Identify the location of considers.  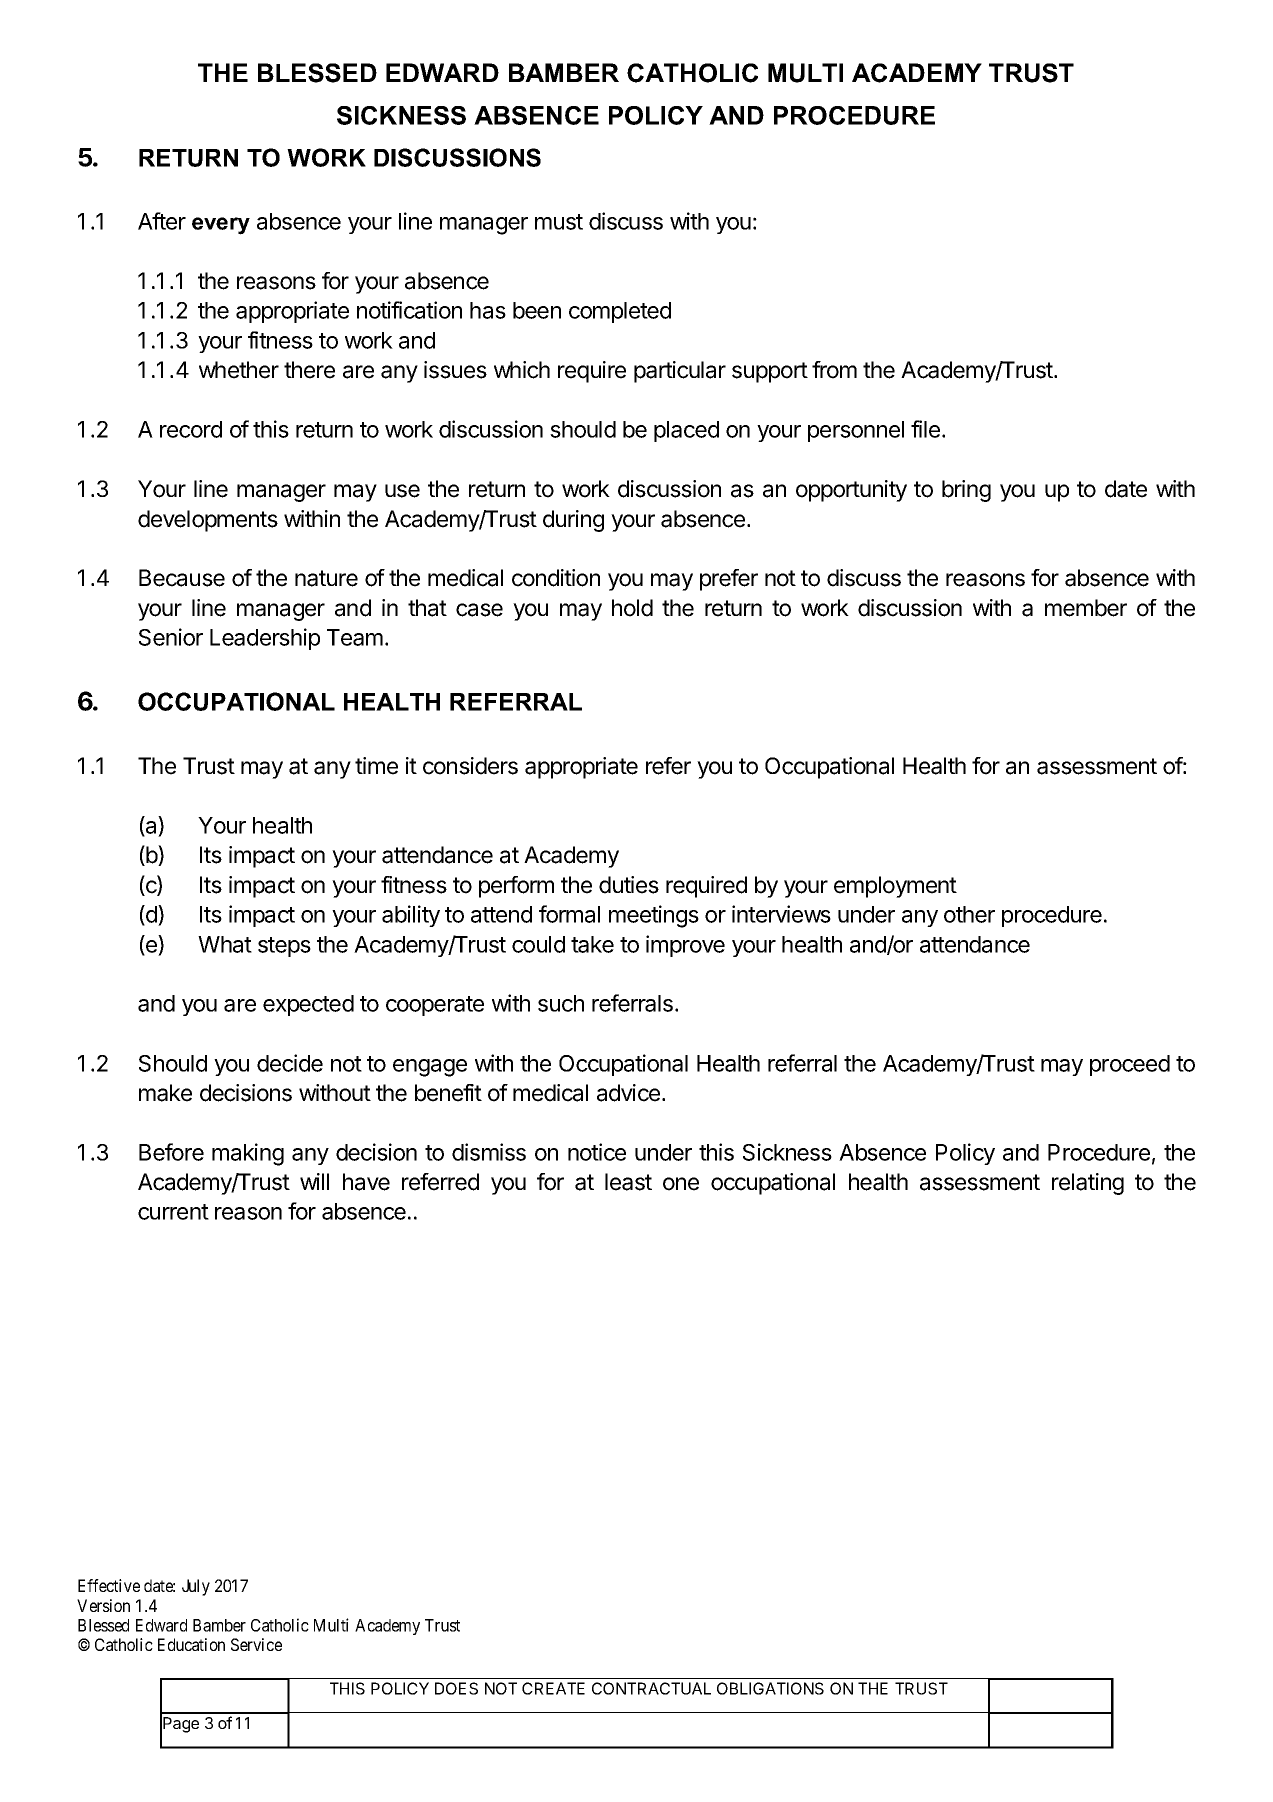
(470, 766).
